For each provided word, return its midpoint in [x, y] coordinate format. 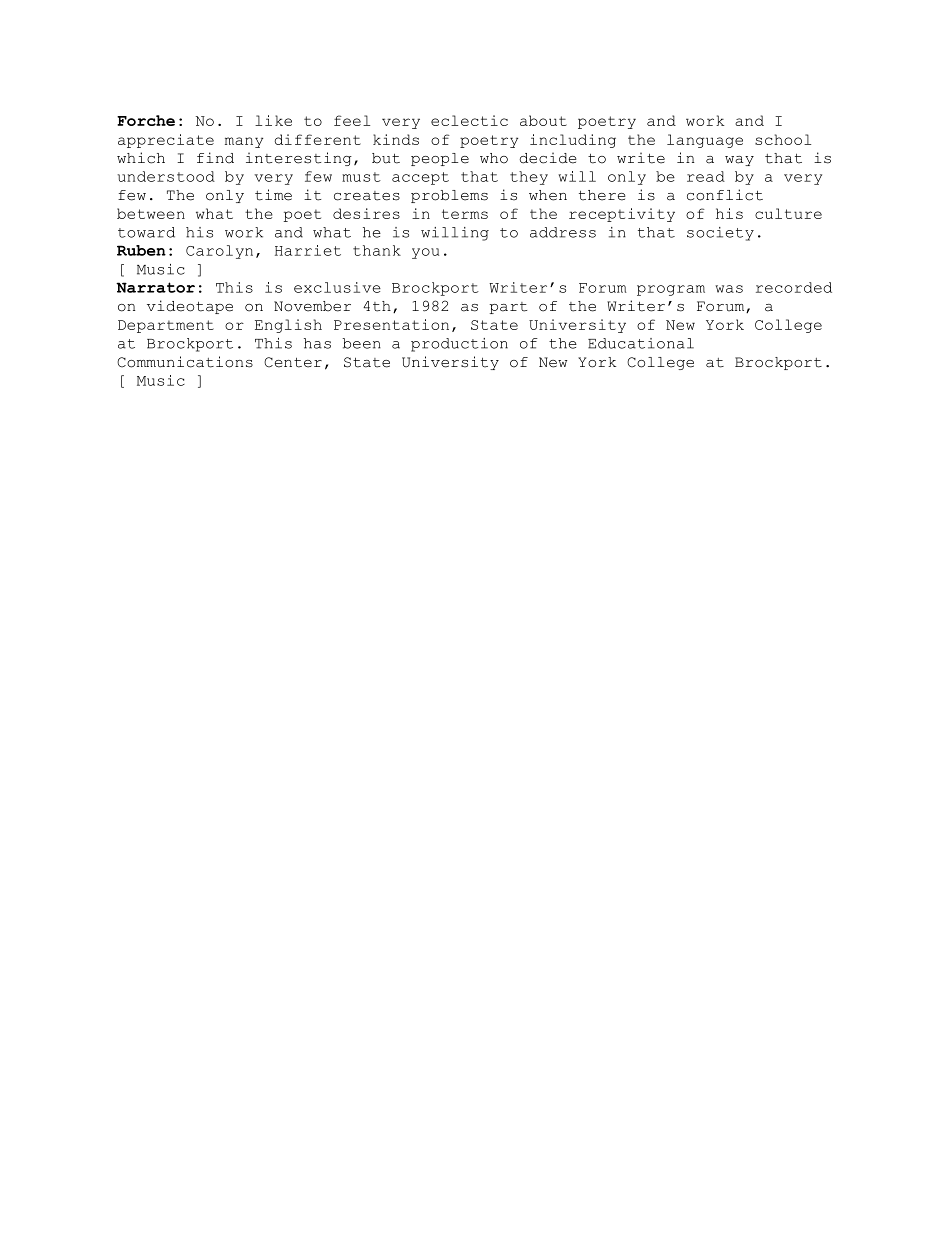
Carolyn [219, 252]
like [273, 120]
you [425, 253]
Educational [641, 343]
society [720, 234]
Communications [185, 362]
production [459, 345]
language [705, 141]
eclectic [469, 120]
